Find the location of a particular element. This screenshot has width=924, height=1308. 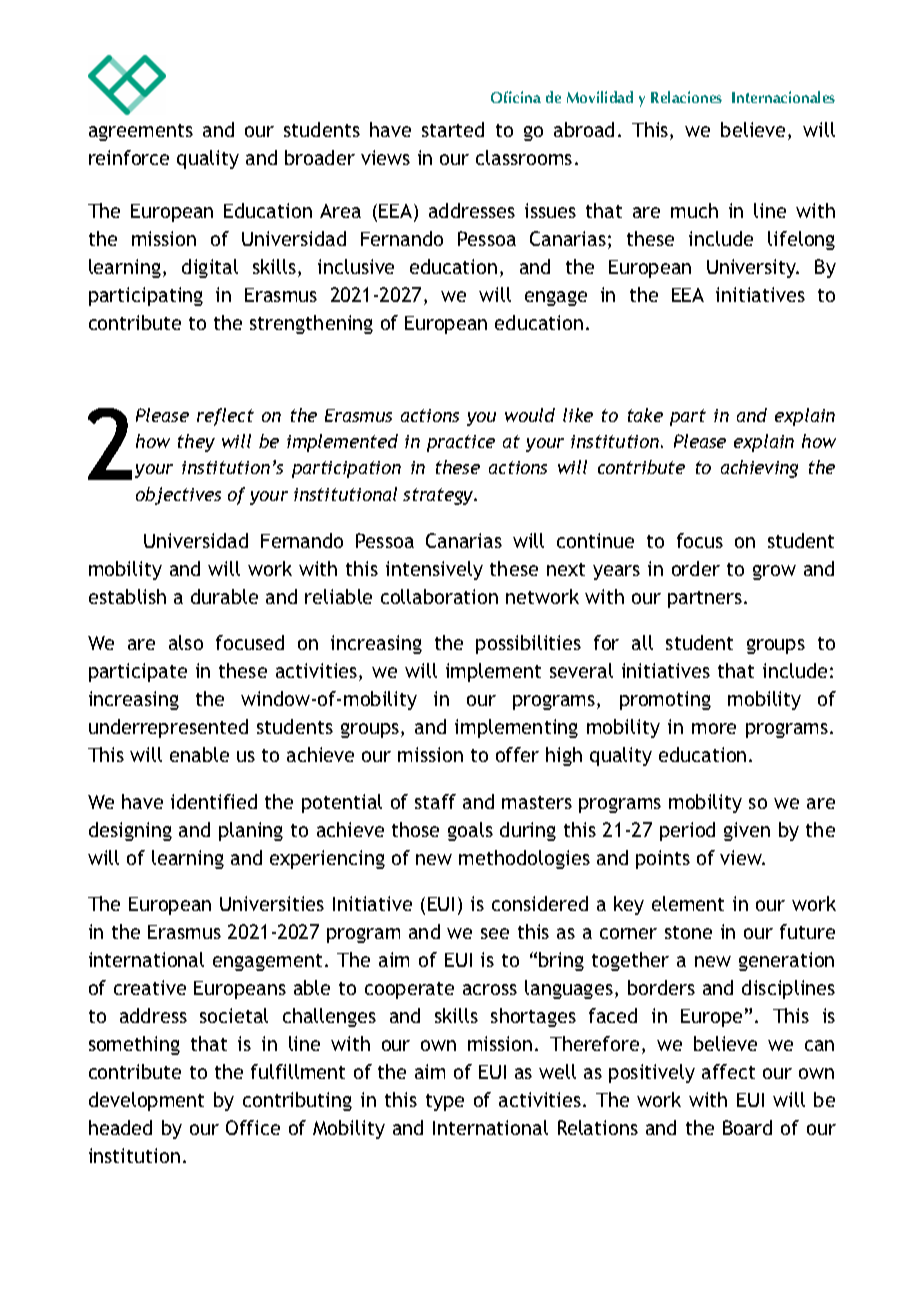

planing is located at coordinates (251, 831).
